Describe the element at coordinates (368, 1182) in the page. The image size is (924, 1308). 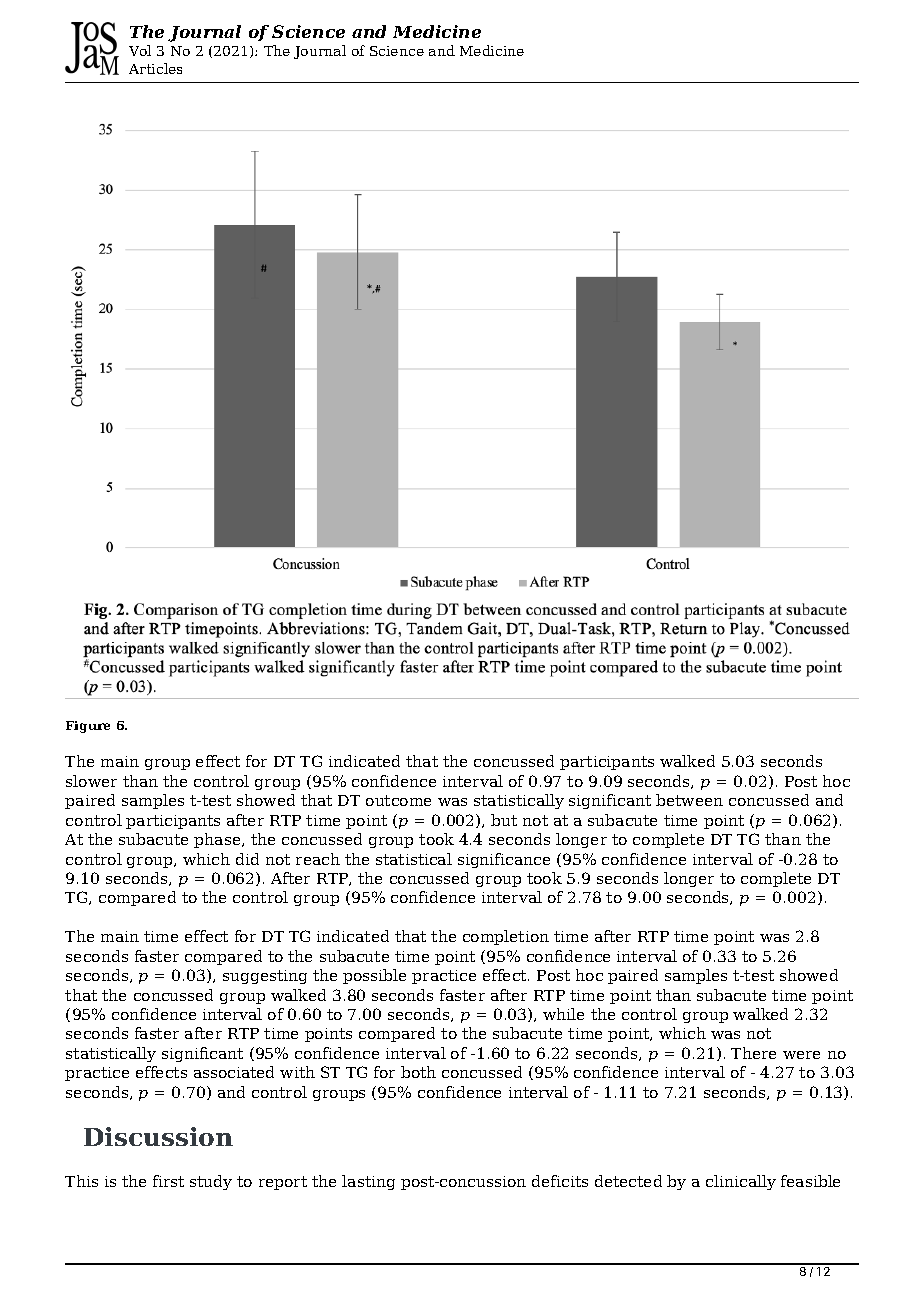
I see `lasting` at that location.
